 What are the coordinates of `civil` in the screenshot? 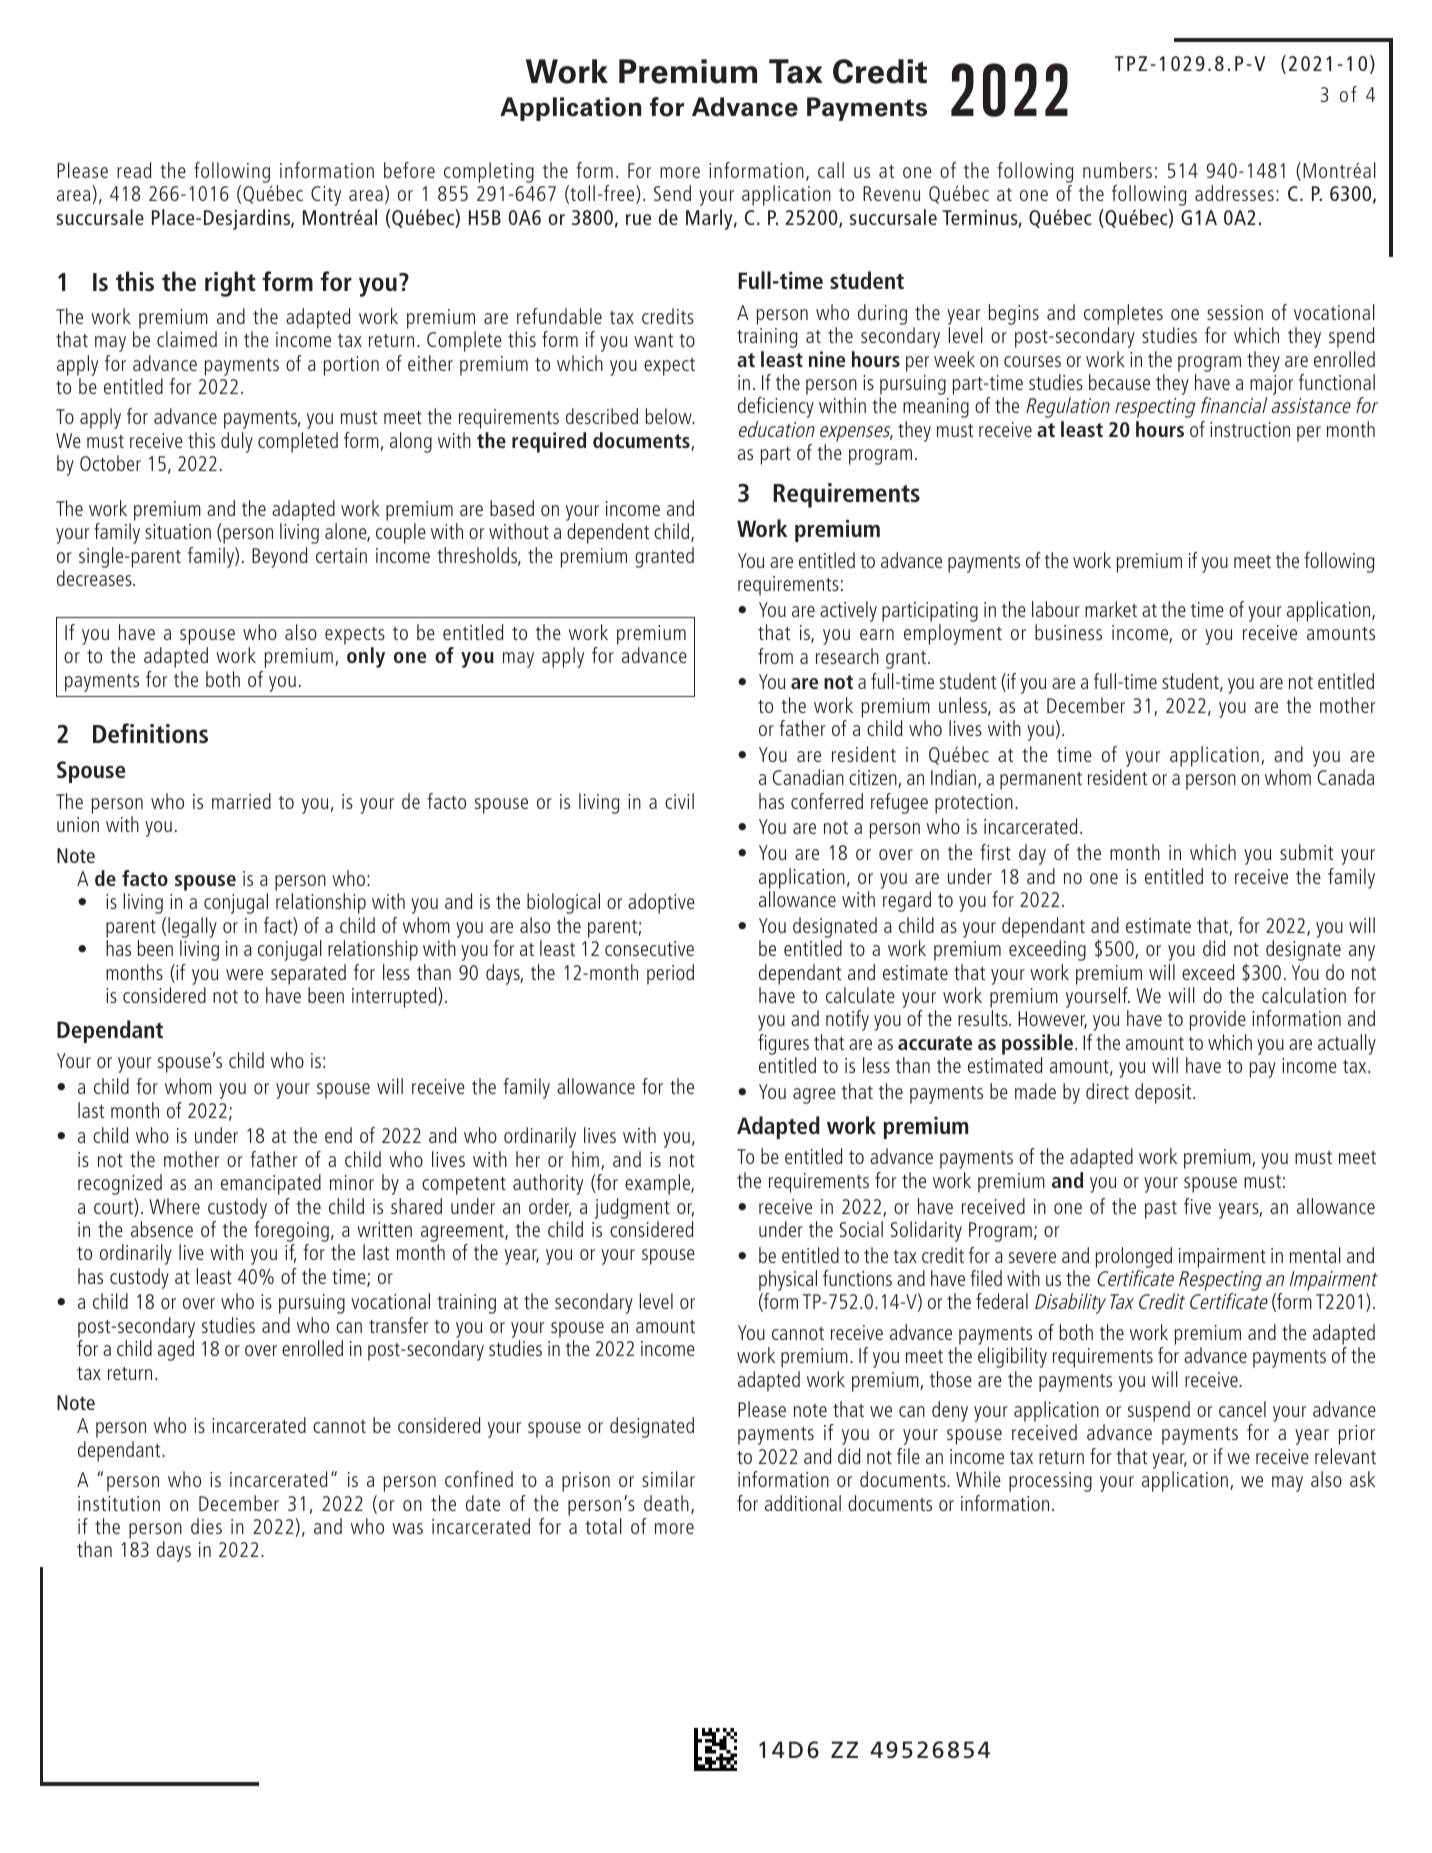 It's located at (679, 801).
